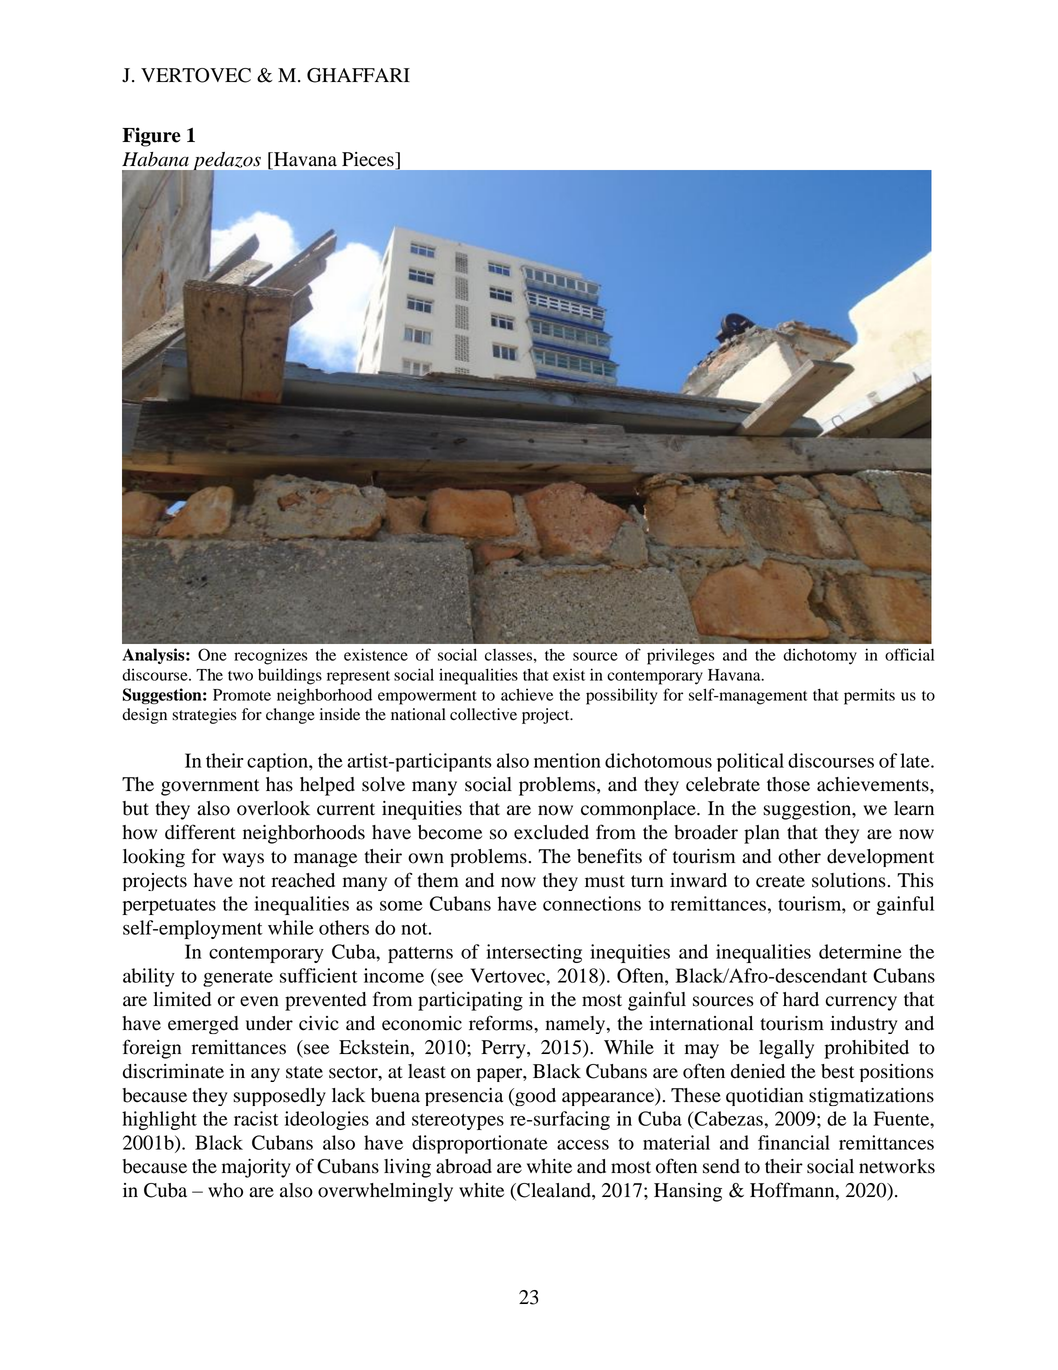 This screenshot has height=1370, width=1058. Describe the element at coordinates (212, 654) in the screenshot. I see `One` at that location.
